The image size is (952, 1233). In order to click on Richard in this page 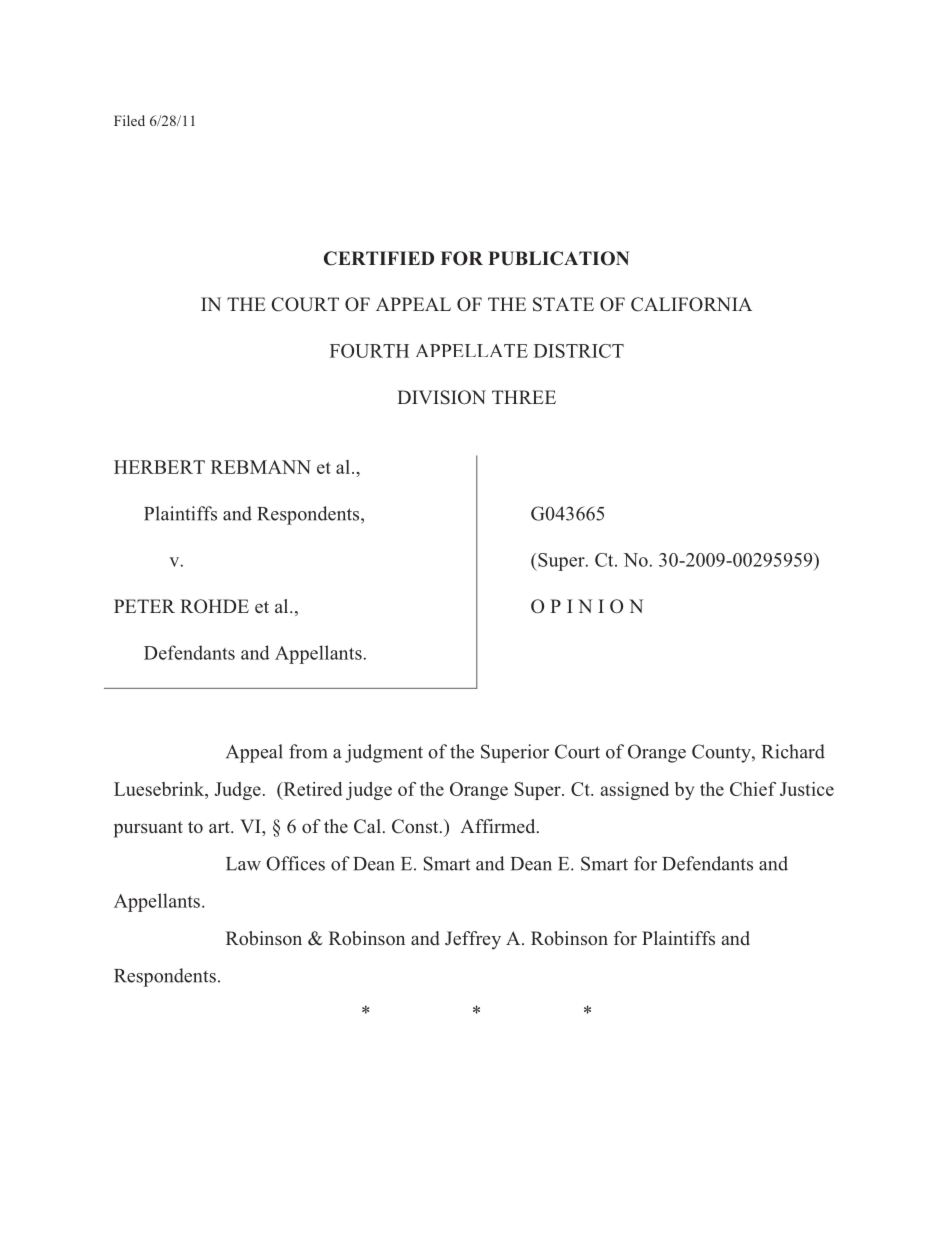, I will do `click(793, 751)`.
